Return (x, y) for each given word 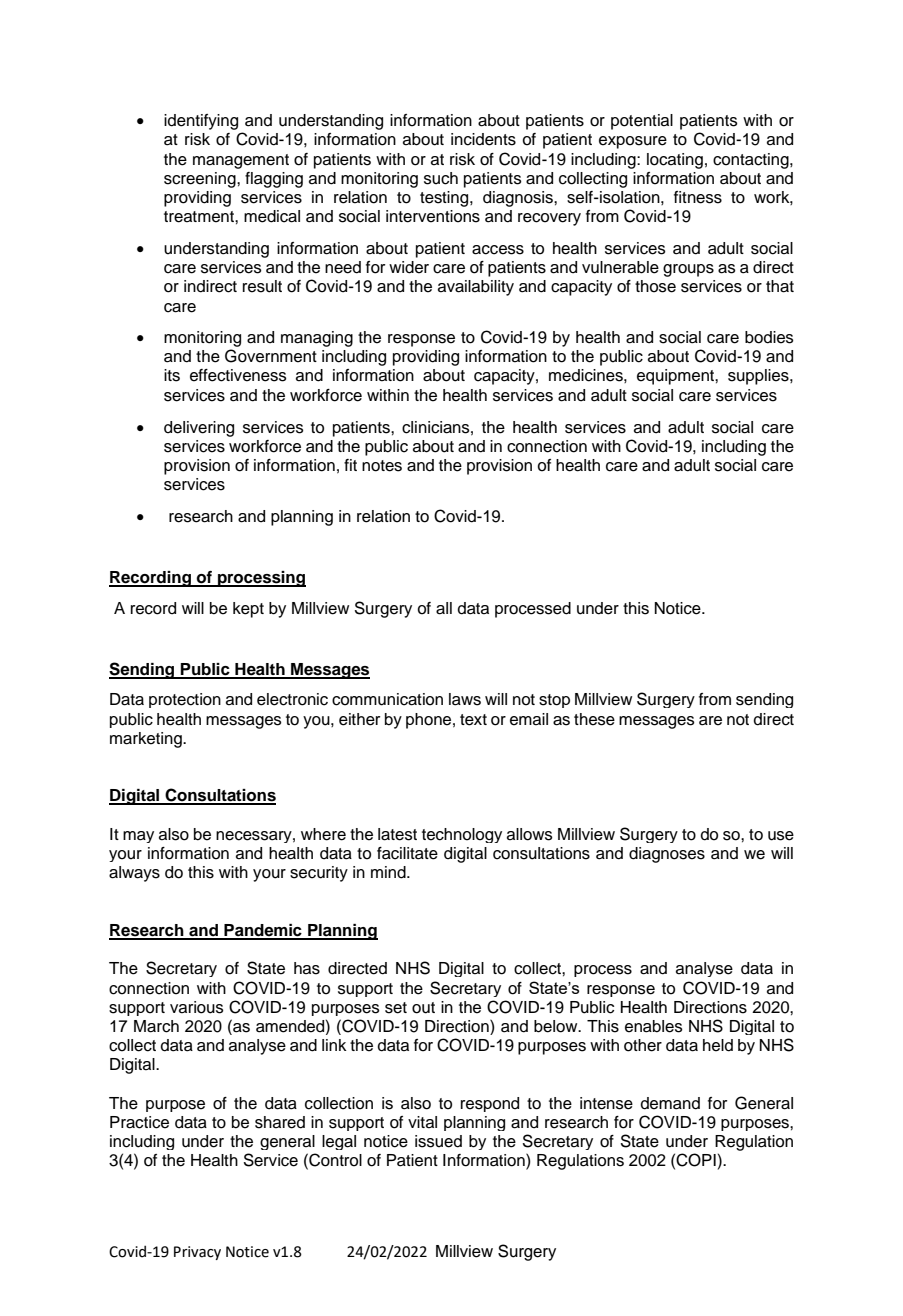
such (441, 178)
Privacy (197, 1253)
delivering (199, 429)
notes (382, 466)
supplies (759, 377)
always (134, 874)
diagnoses (667, 855)
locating (675, 161)
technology (462, 835)
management (241, 161)
